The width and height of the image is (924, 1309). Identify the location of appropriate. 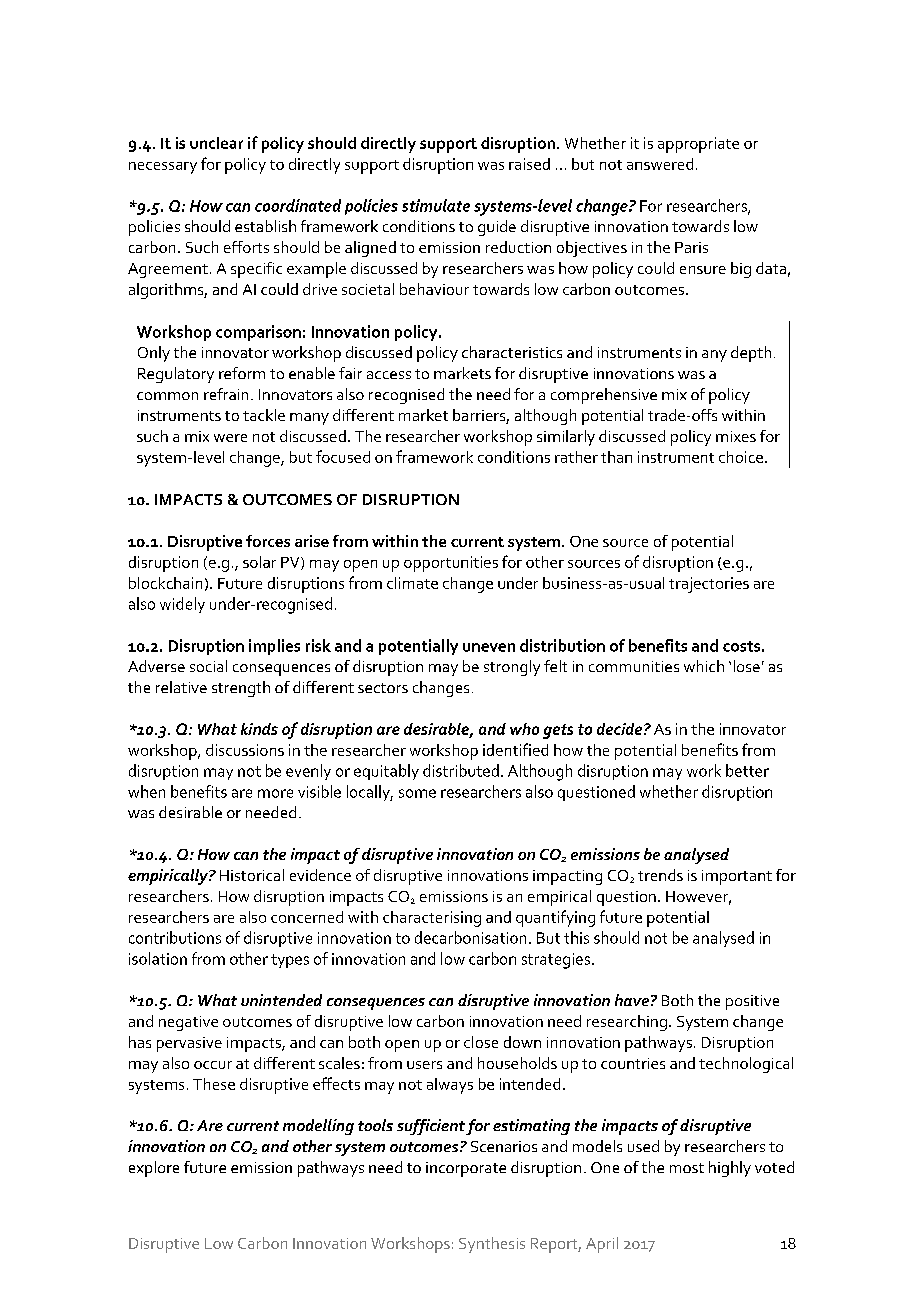
(698, 145).
